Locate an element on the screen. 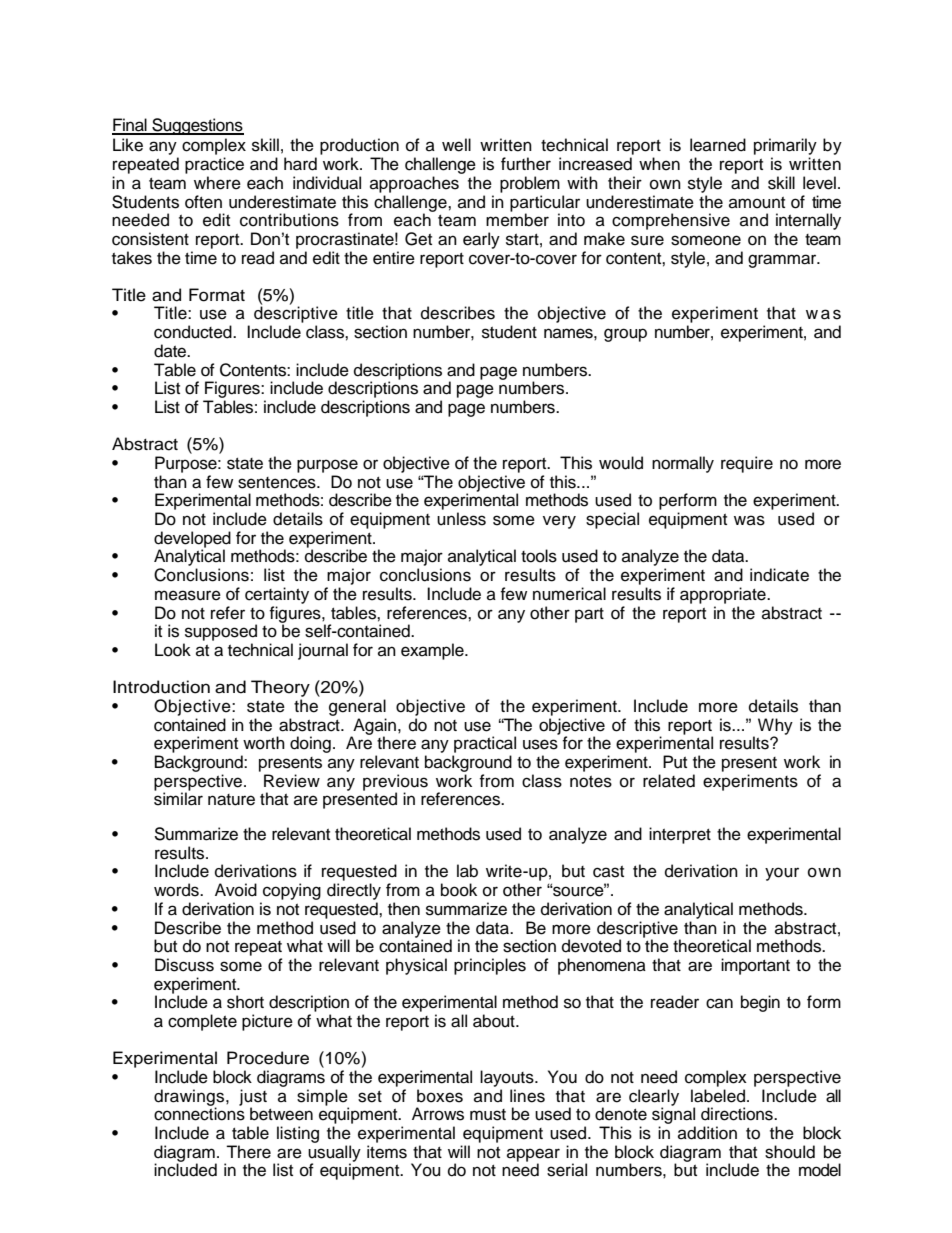  example is located at coordinates (433, 651).
